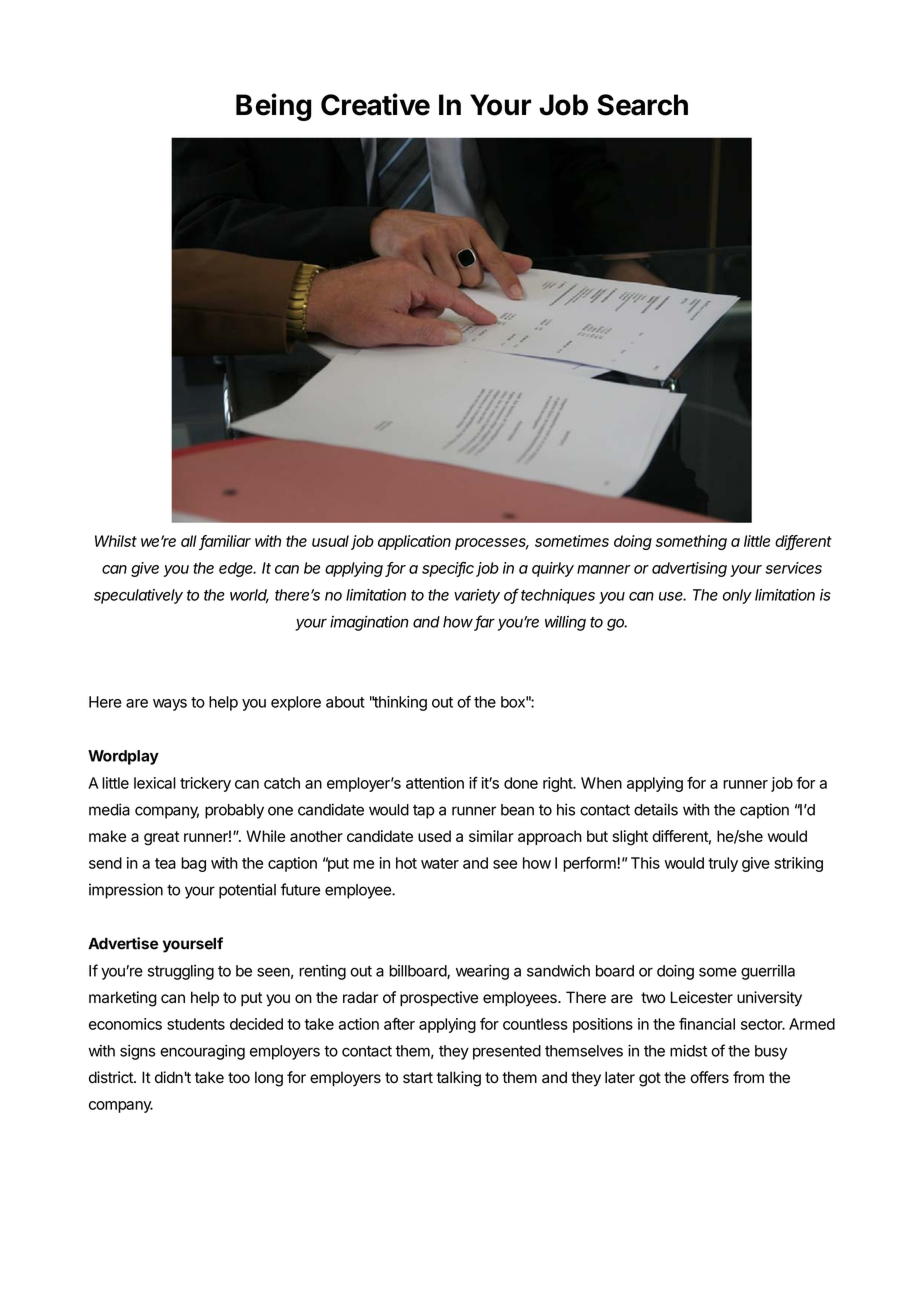  What do you see at coordinates (642, 105) in the page?
I see `Search` at bounding box center [642, 105].
